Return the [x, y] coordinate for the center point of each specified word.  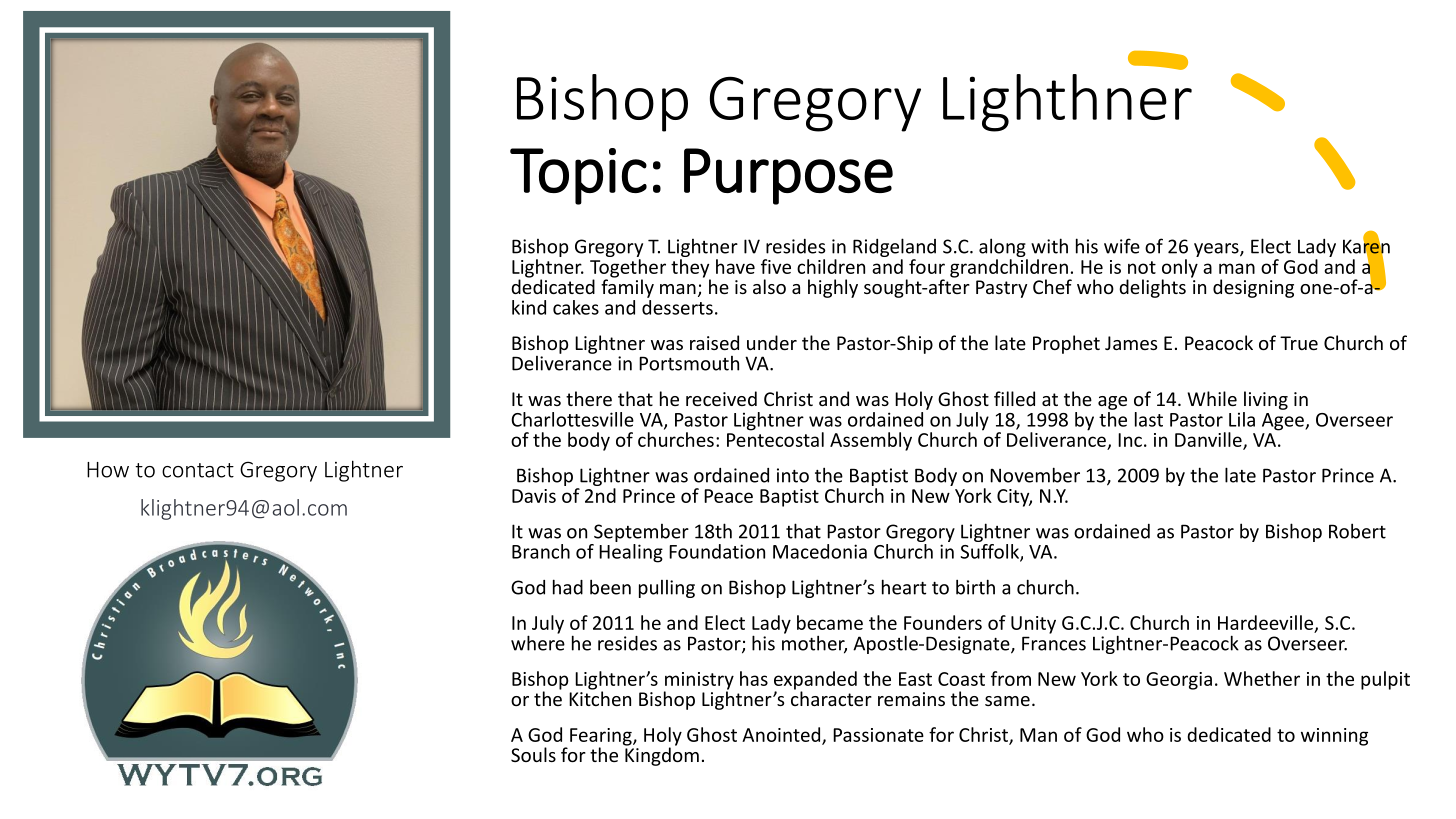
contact [198, 470]
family [627, 287]
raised [714, 342]
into [793, 475]
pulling [667, 589]
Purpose [788, 176]
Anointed [782, 735]
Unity [1033, 625]
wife [1122, 246]
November [1035, 475]
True [1299, 343]
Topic [578, 176]
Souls [533, 754]
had [568, 587]
